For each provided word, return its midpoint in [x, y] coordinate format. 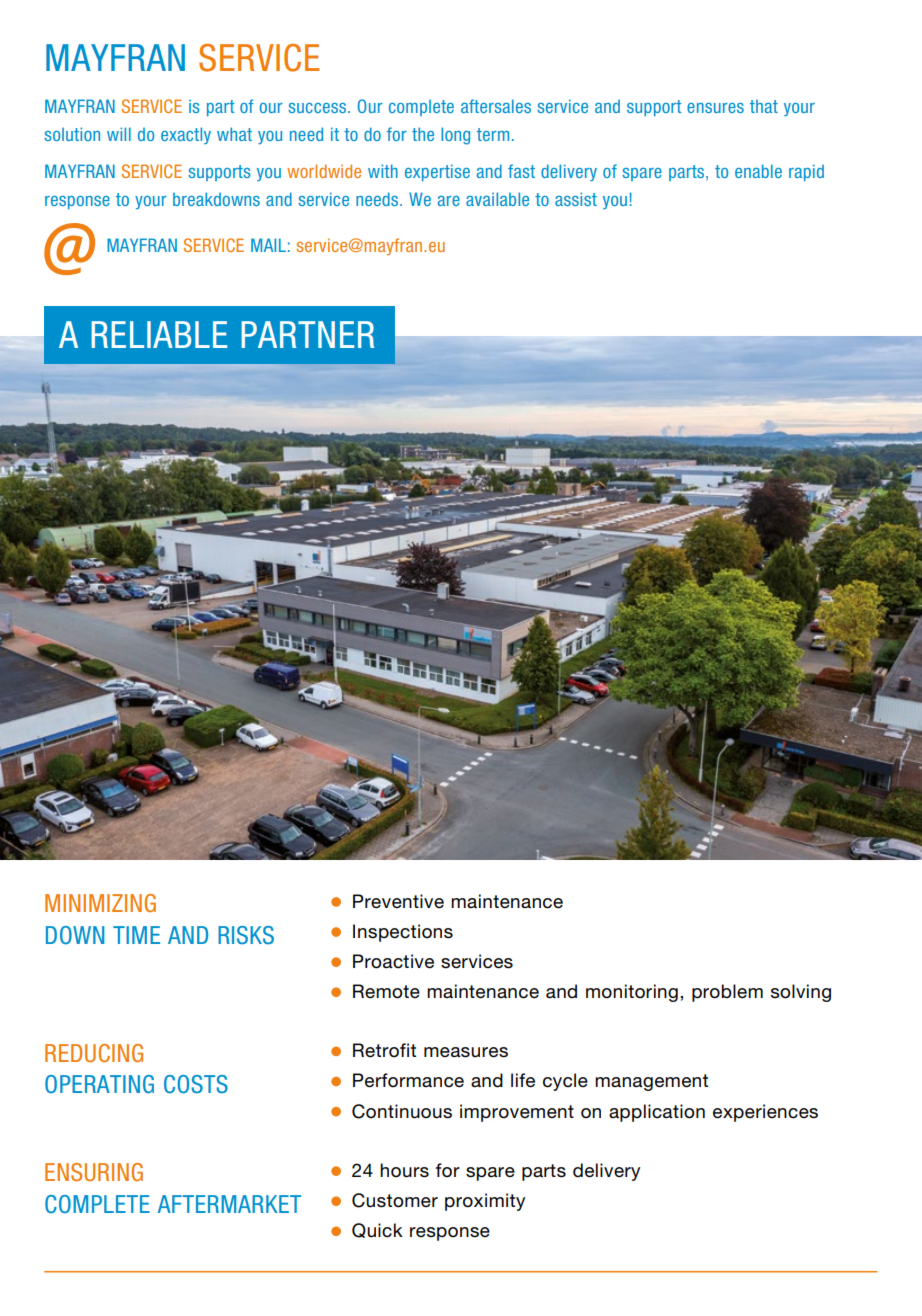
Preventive [398, 901]
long [455, 136]
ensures [715, 108]
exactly [186, 135]
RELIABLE [160, 334]
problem [727, 993]
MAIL [268, 245]
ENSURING [94, 1172]
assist [576, 199]
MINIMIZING [100, 903]
